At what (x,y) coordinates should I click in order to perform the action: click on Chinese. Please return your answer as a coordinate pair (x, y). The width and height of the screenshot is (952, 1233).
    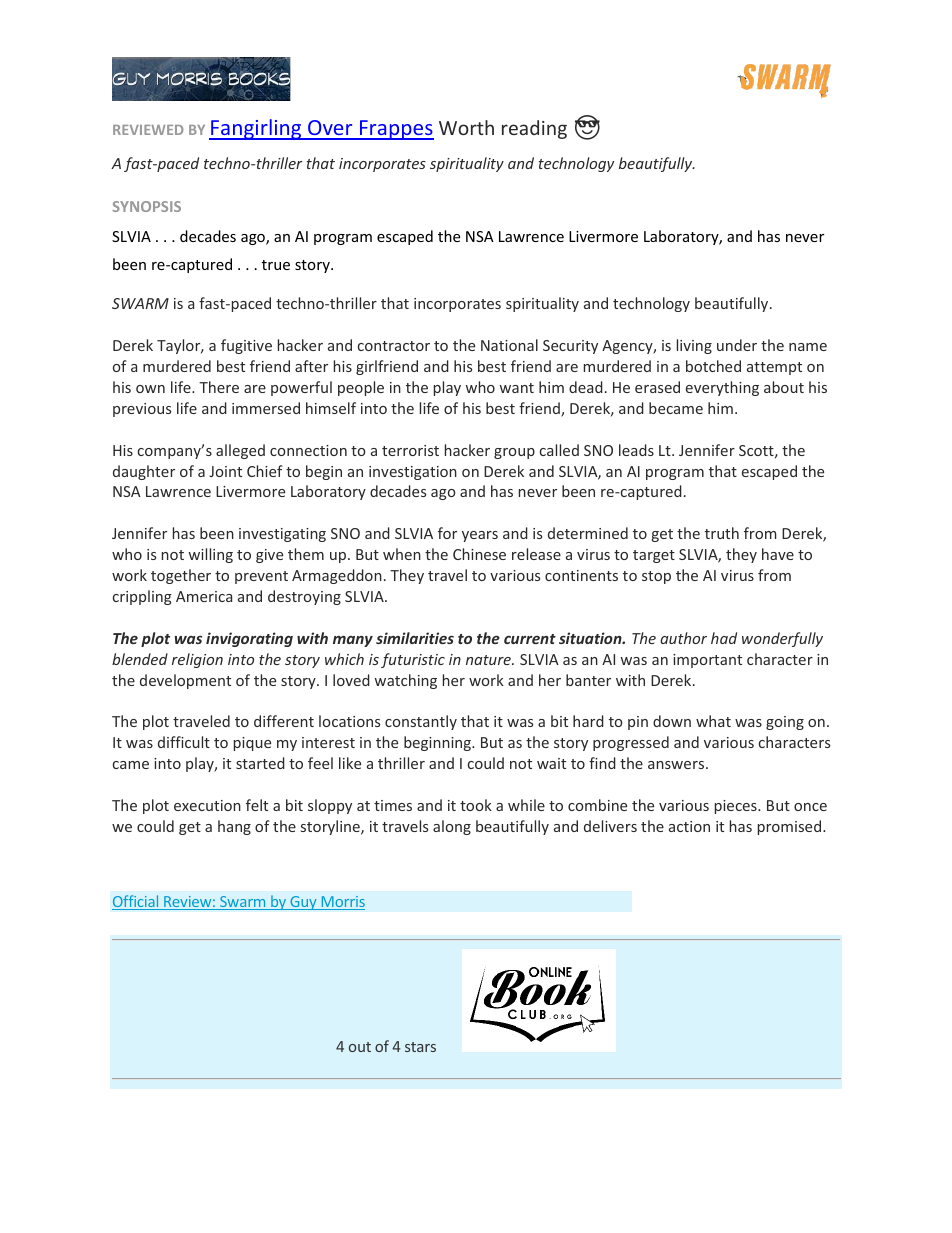
    Looking at the image, I should click on (479, 554).
